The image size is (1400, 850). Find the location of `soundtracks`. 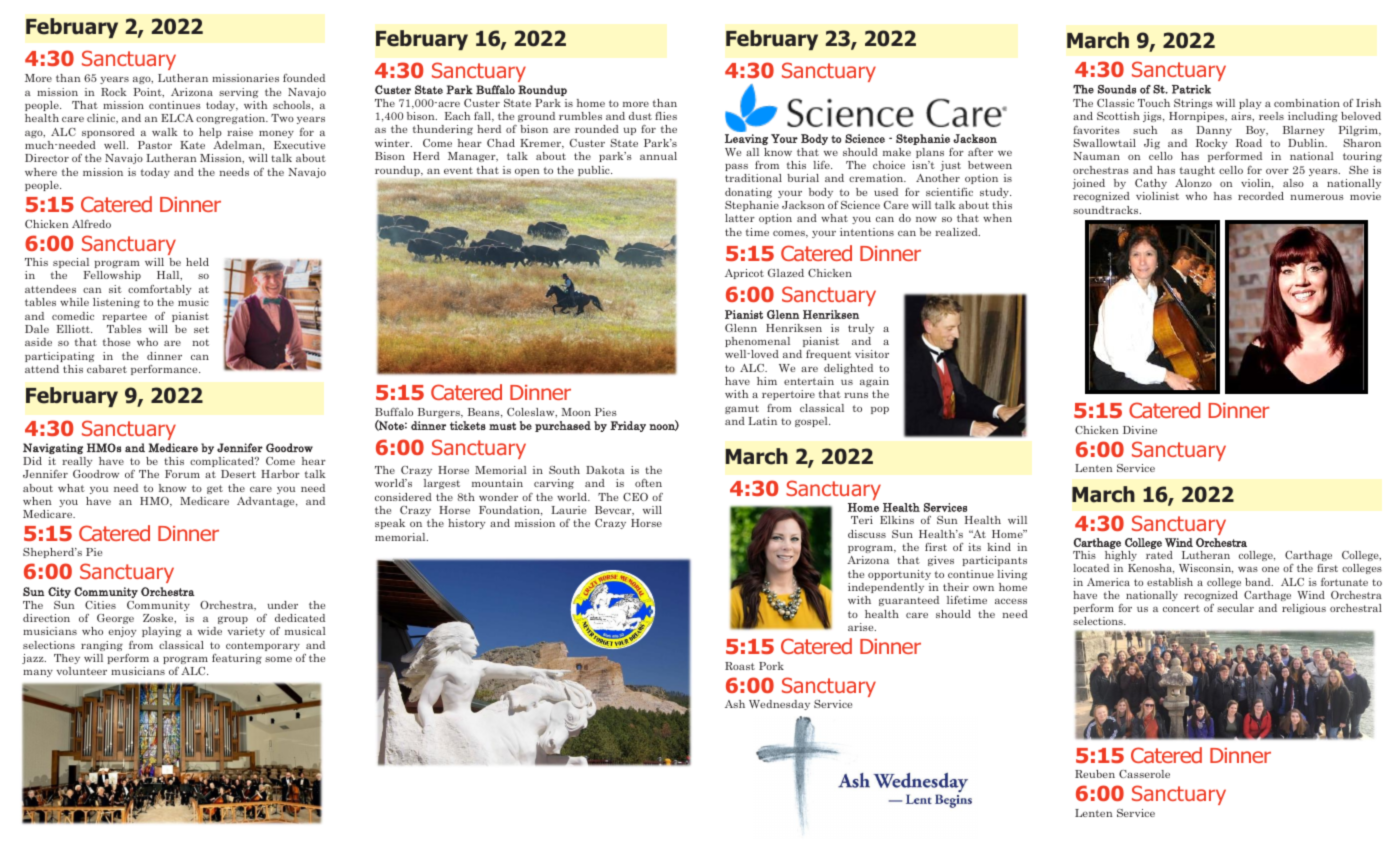

soundtracks is located at coordinates (1107, 210).
